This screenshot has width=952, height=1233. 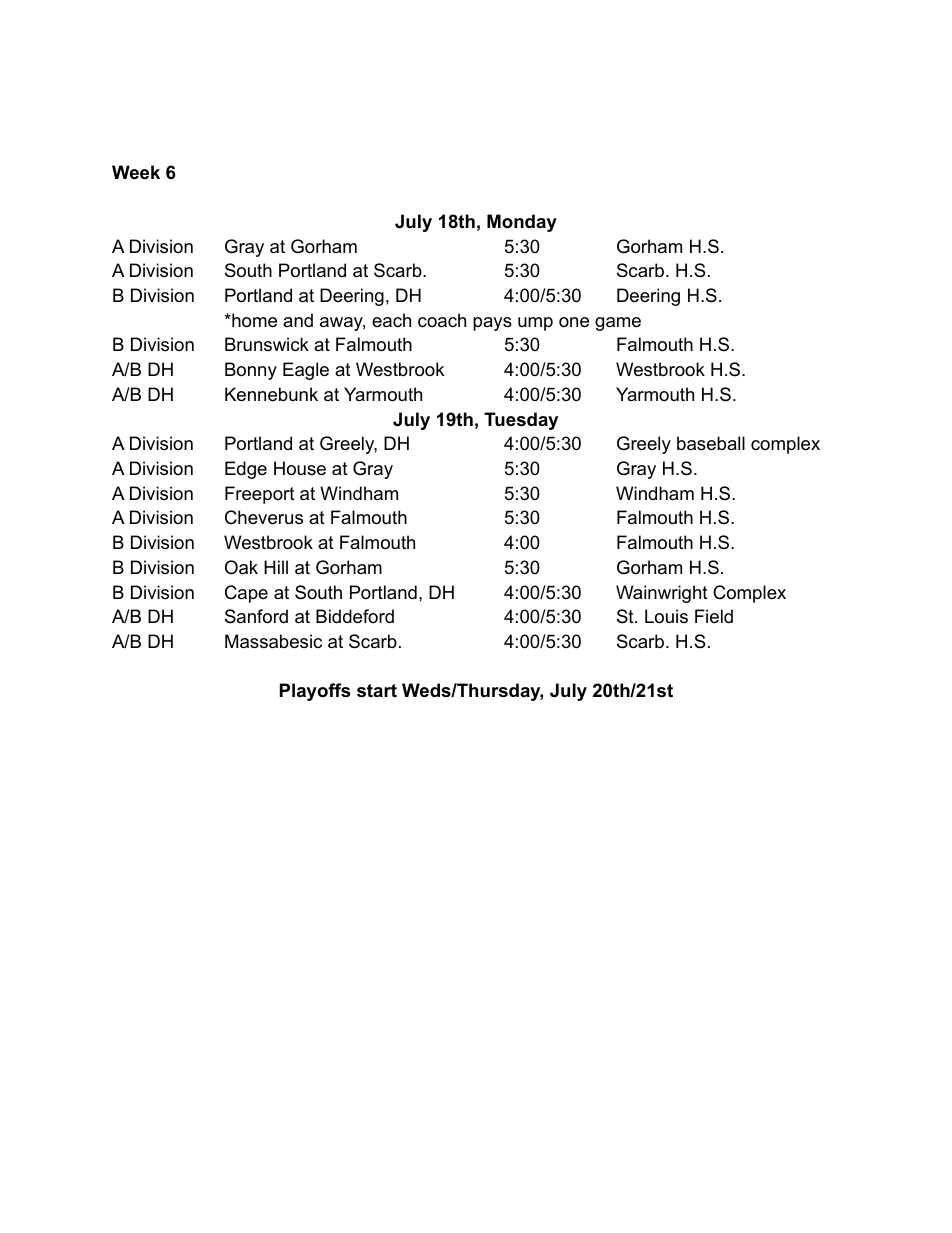 I want to click on Week, so click(x=136, y=172).
